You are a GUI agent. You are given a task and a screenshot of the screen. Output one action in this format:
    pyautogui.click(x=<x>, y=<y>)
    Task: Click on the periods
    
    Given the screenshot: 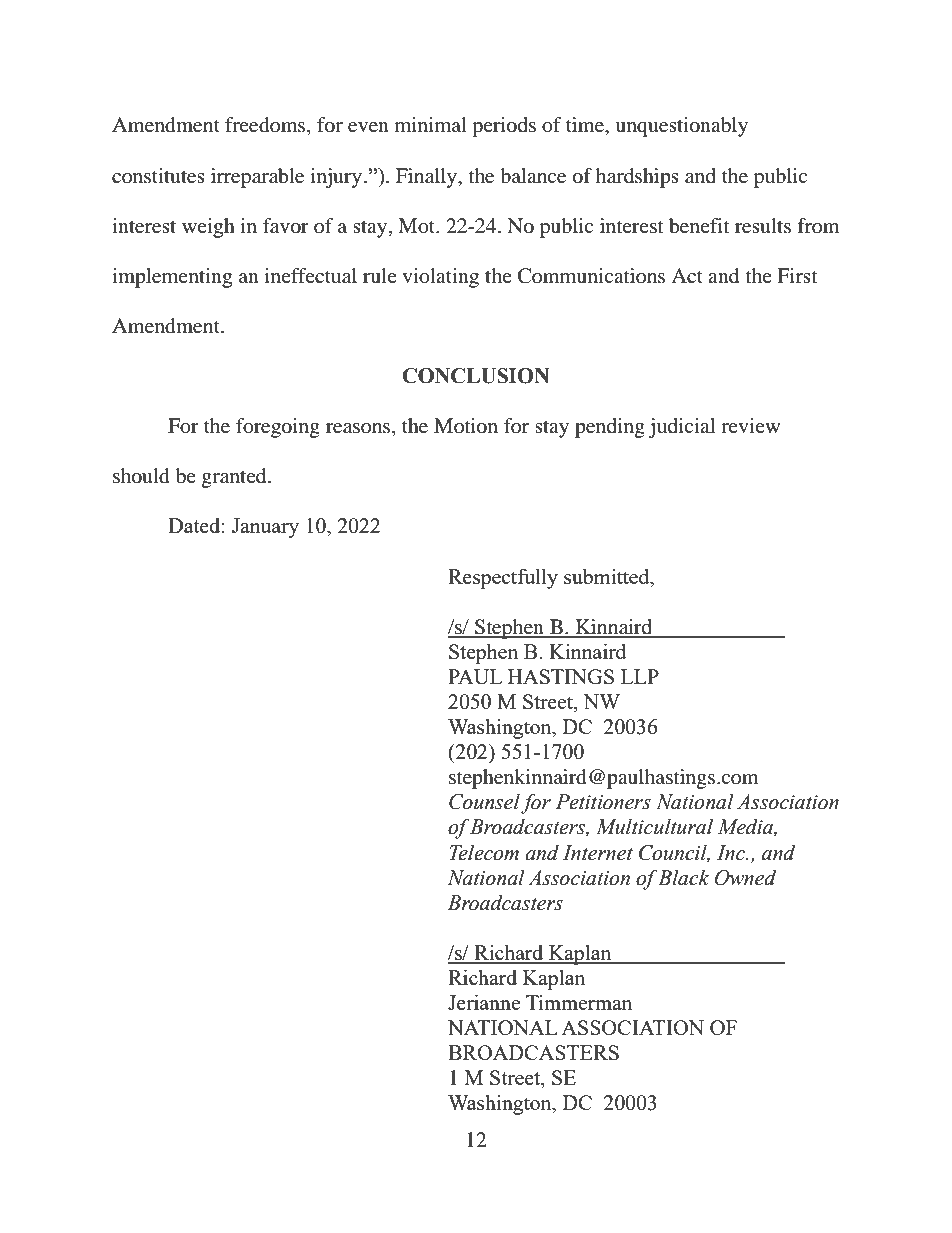 What is the action you would take?
    pyautogui.click(x=504, y=127)
